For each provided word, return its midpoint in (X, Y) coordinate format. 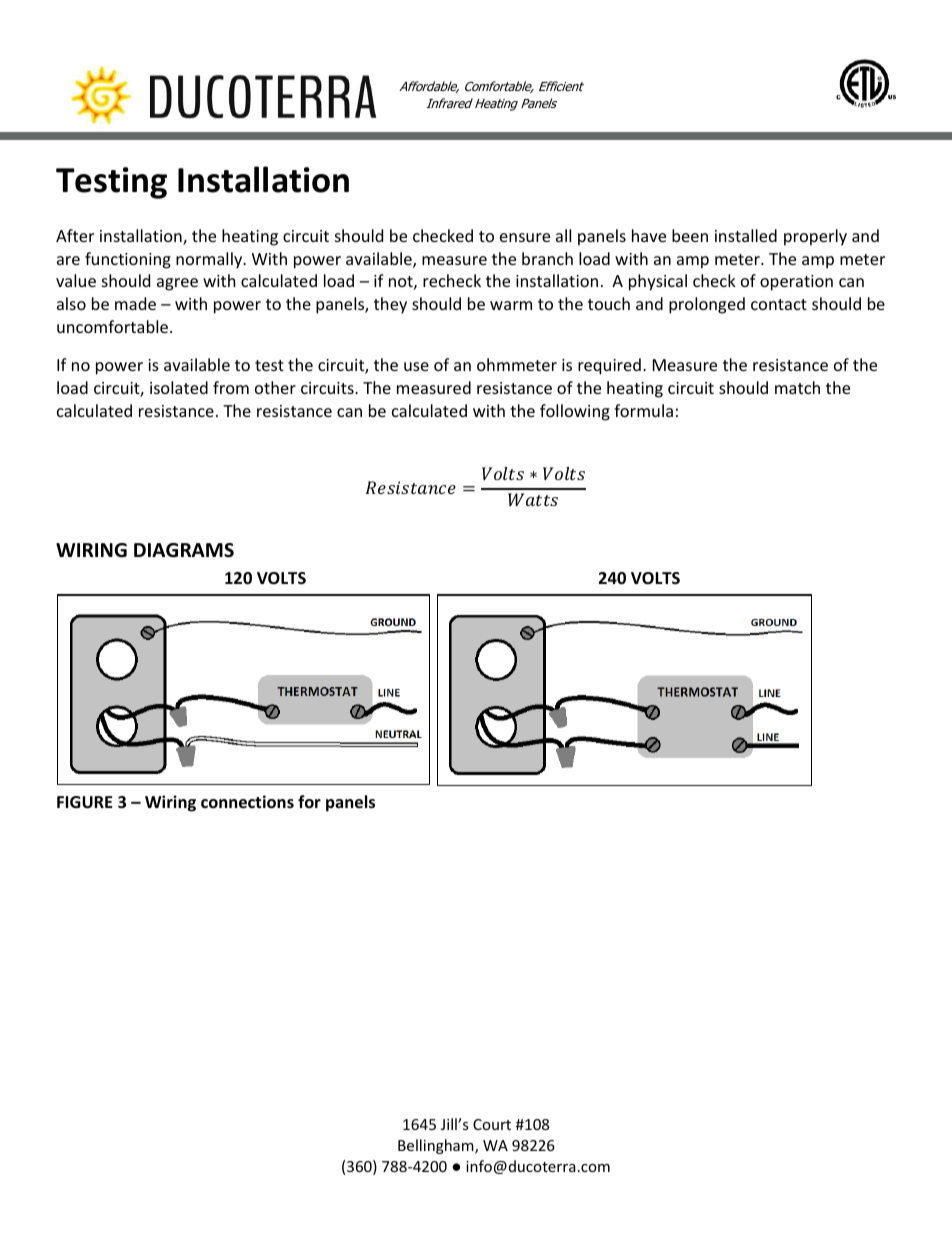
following (575, 412)
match (797, 387)
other (275, 387)
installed (746, 235)
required (609, 366)
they (390, 305)
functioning (128, 260)
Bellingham (437, 1146)
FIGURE (85, 802)
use (416, 366)
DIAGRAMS (184, 550)
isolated (179, 387)
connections (247, 802)
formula (643, 410)
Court (492, 1124)
